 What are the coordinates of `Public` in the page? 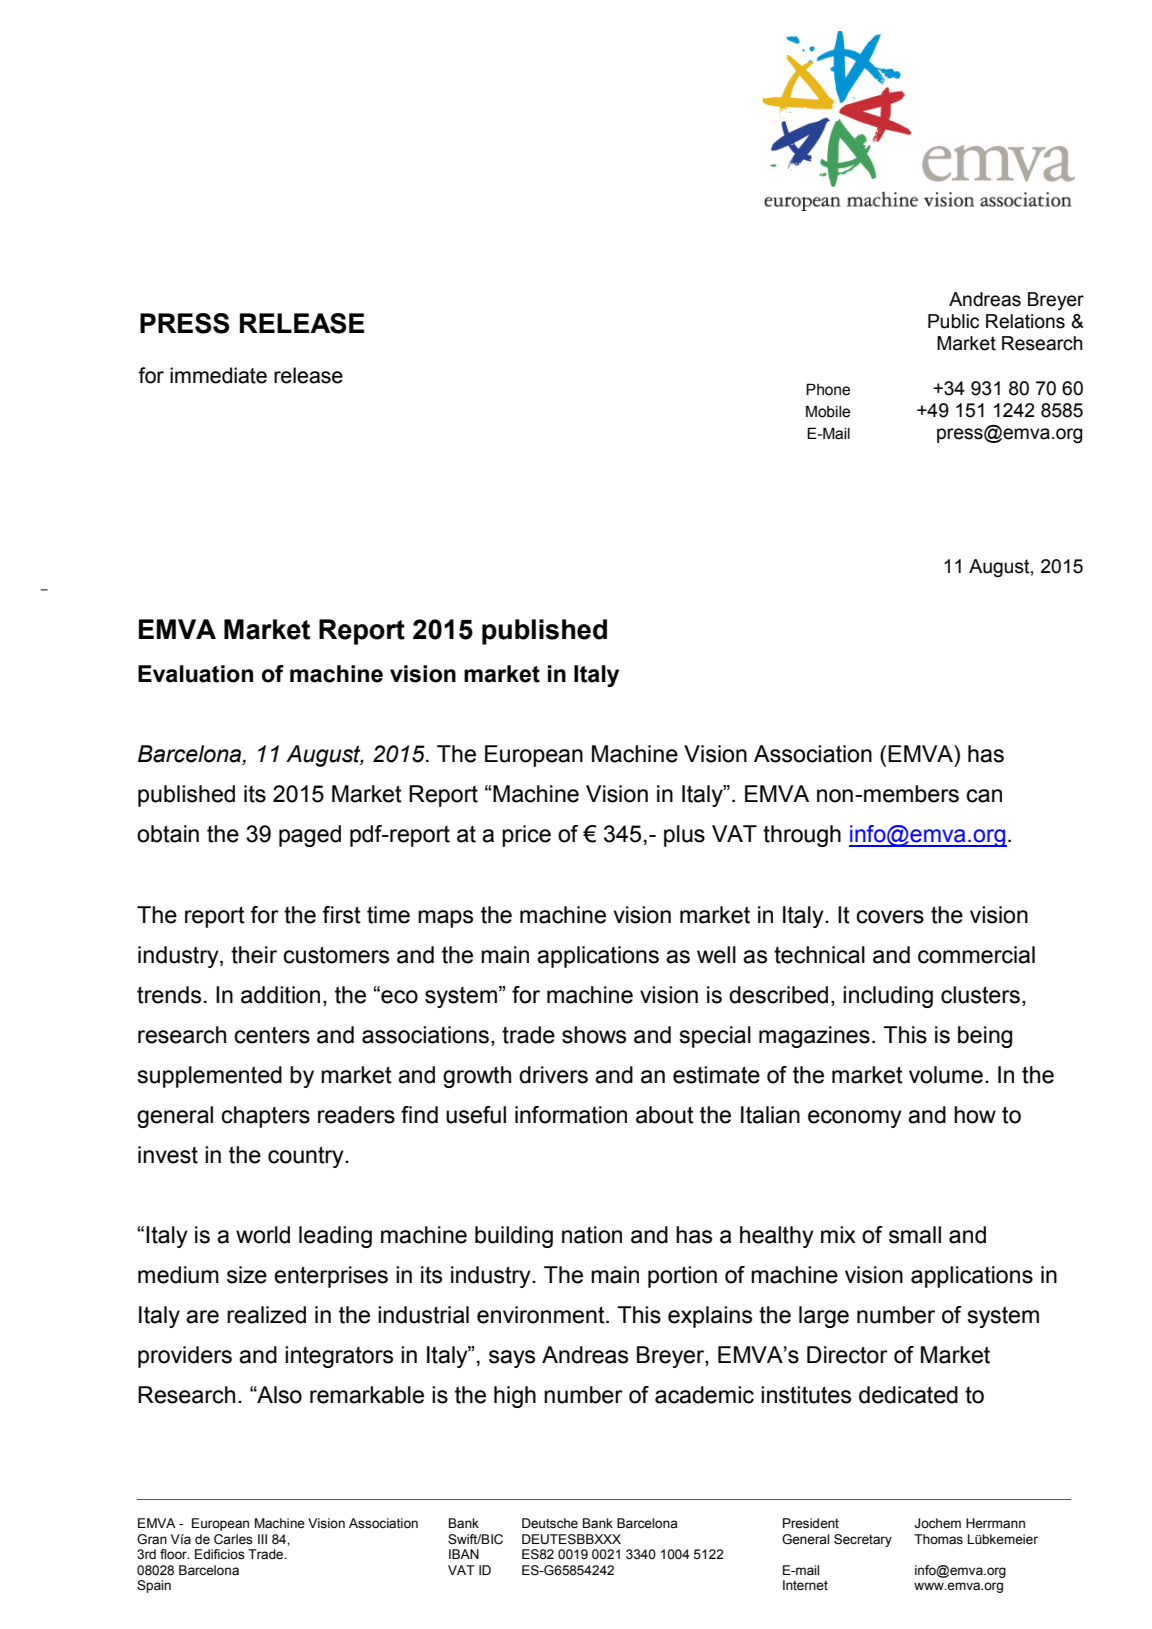 It's located at (953, 321).
